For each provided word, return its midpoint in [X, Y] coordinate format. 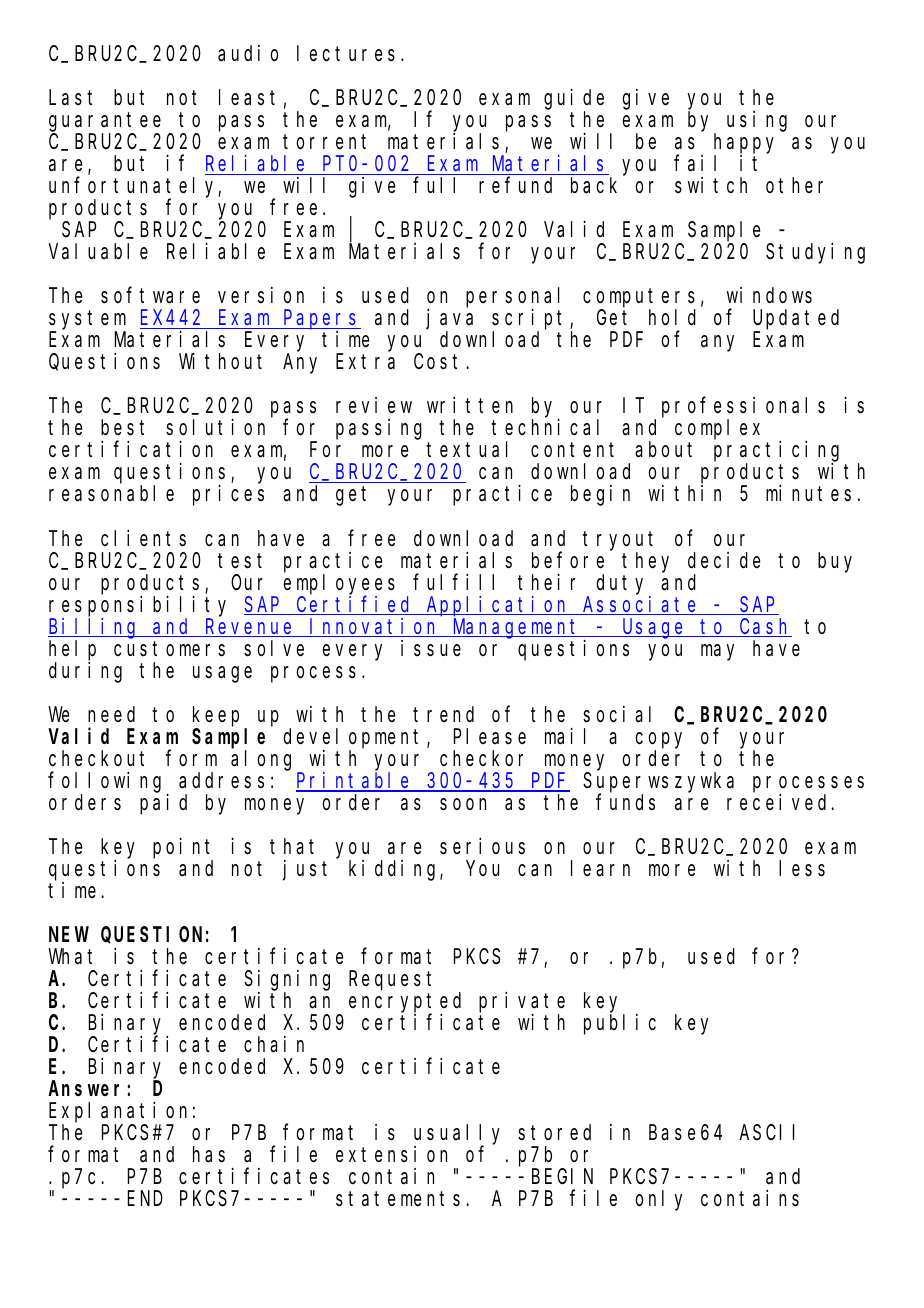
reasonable [111, 494]
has [209, 1154]
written [470, 405]
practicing [776, 452]
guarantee [105, 123]
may [717, 652]
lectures [346, 53]
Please [490, 736]
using [757, 121]
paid [163, 804]
